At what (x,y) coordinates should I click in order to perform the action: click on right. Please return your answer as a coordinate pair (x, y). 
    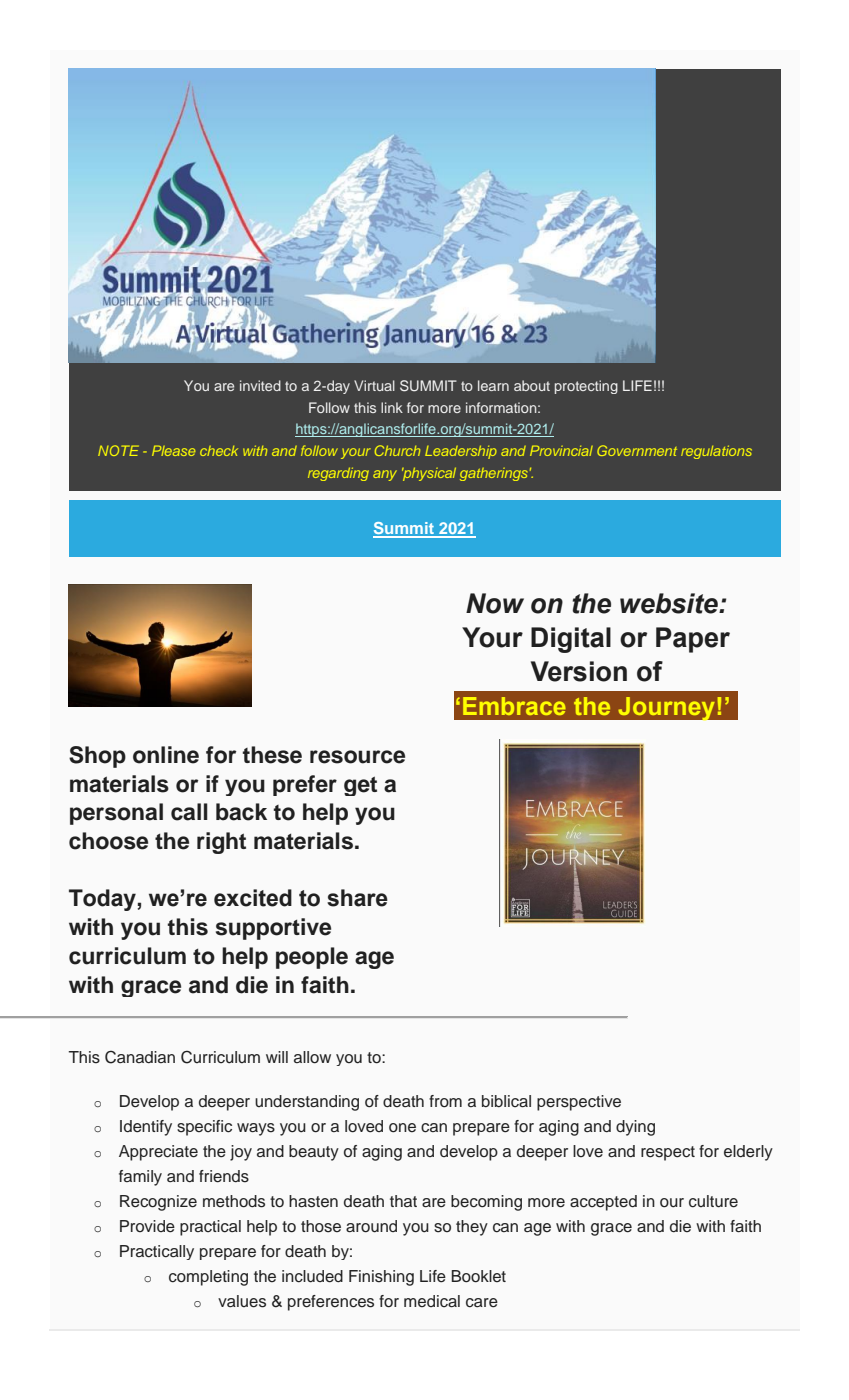
    Looking at the image, I should click on (221, 843).
